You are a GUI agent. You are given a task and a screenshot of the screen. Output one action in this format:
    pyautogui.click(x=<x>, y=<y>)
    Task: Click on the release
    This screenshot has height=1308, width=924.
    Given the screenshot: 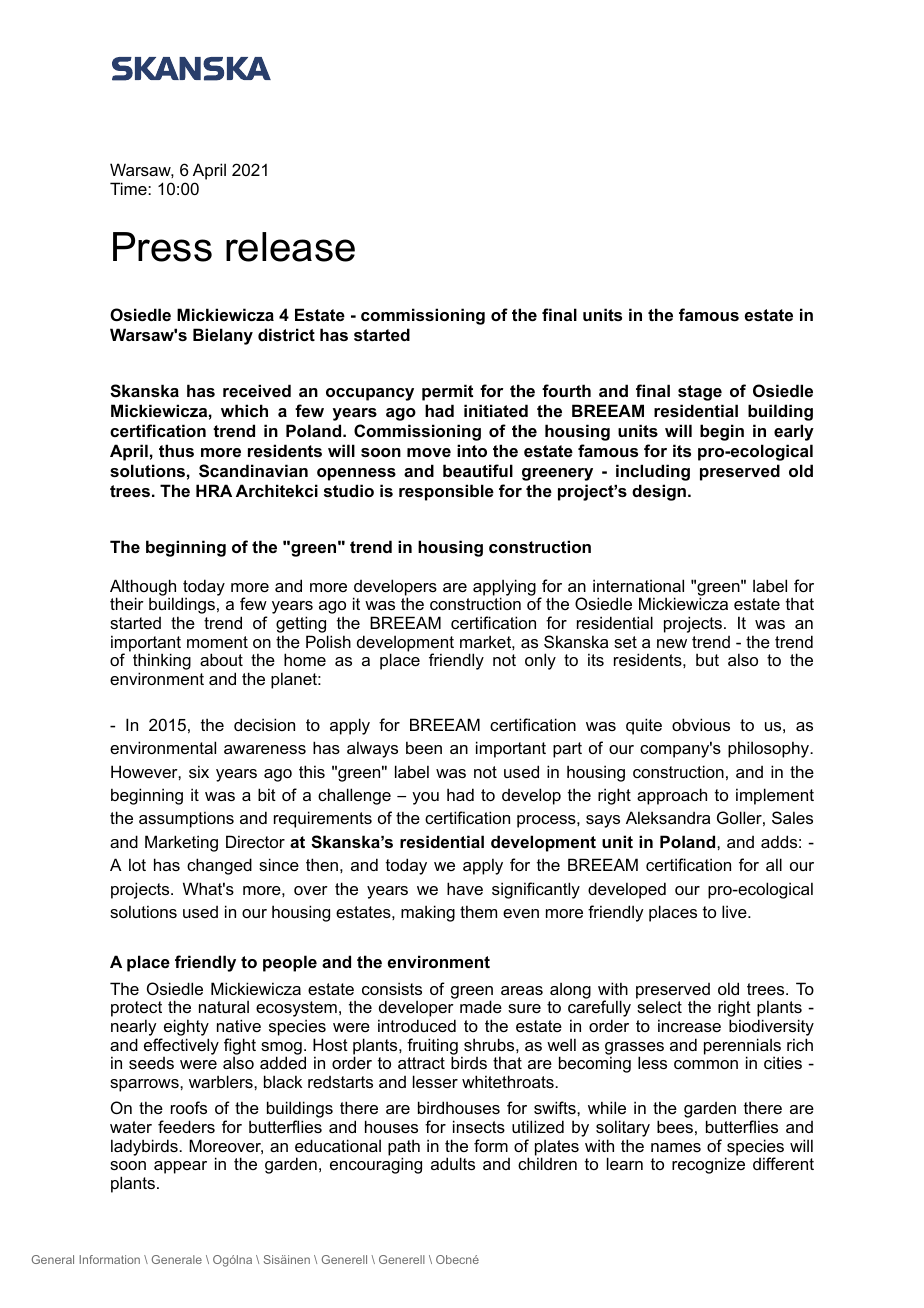 What is the action you would take?
    pyautogui.click(x=290, y=247)
